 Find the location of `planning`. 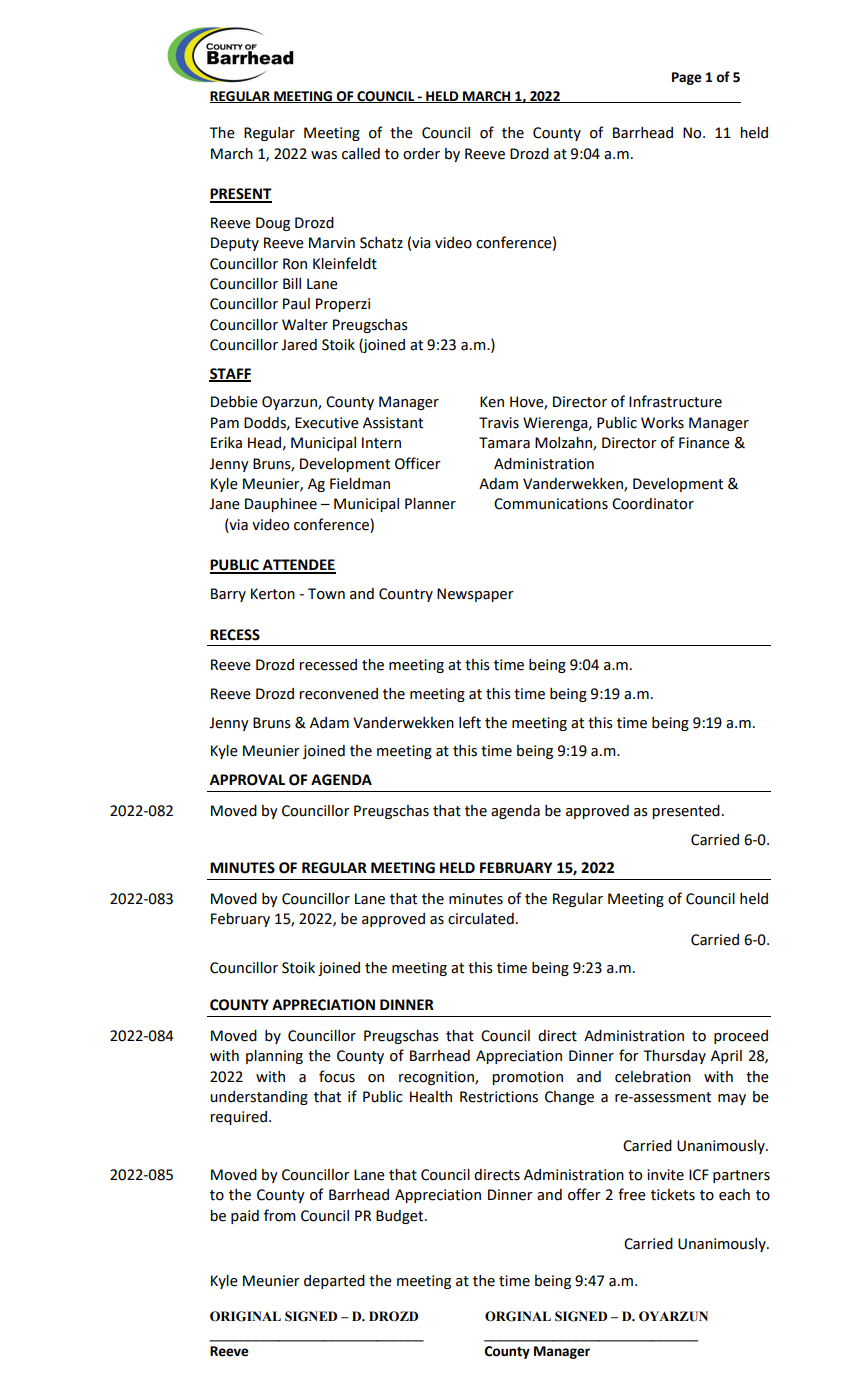

planning is located at coordinates (274, 1057).
